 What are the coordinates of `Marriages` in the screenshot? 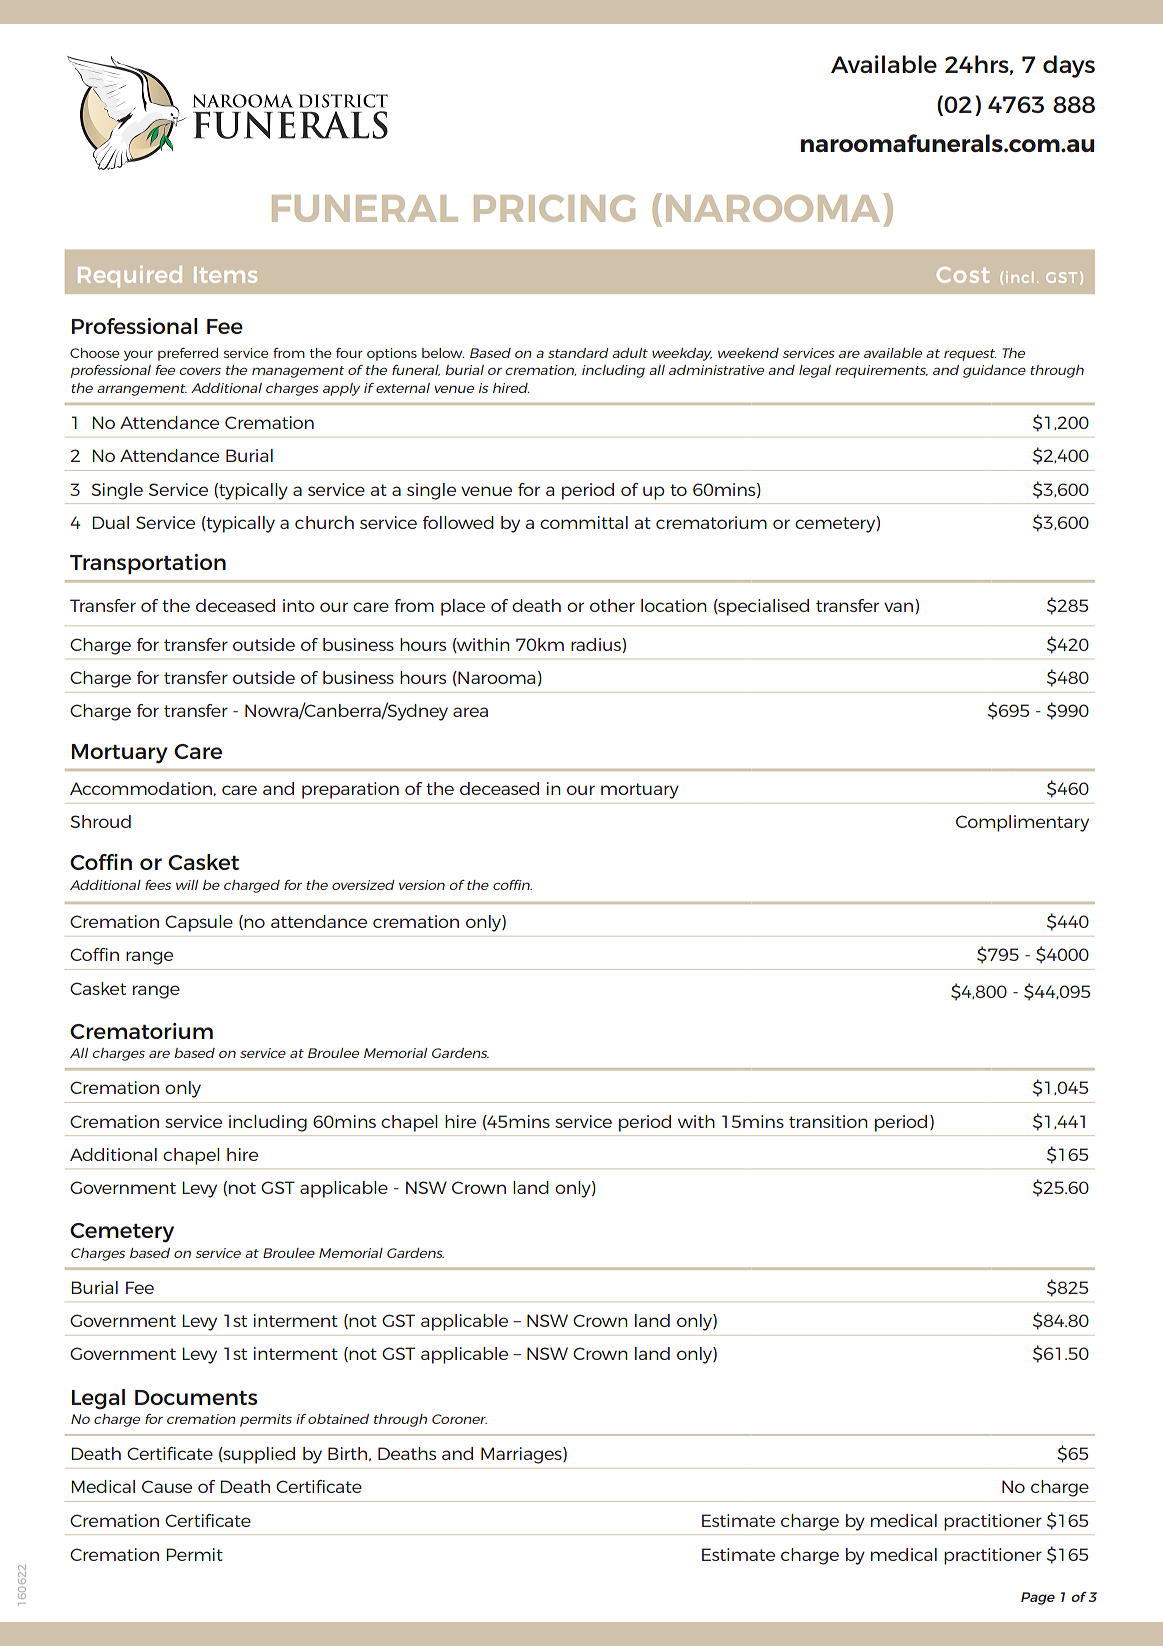 It's located at (522, 1455).
